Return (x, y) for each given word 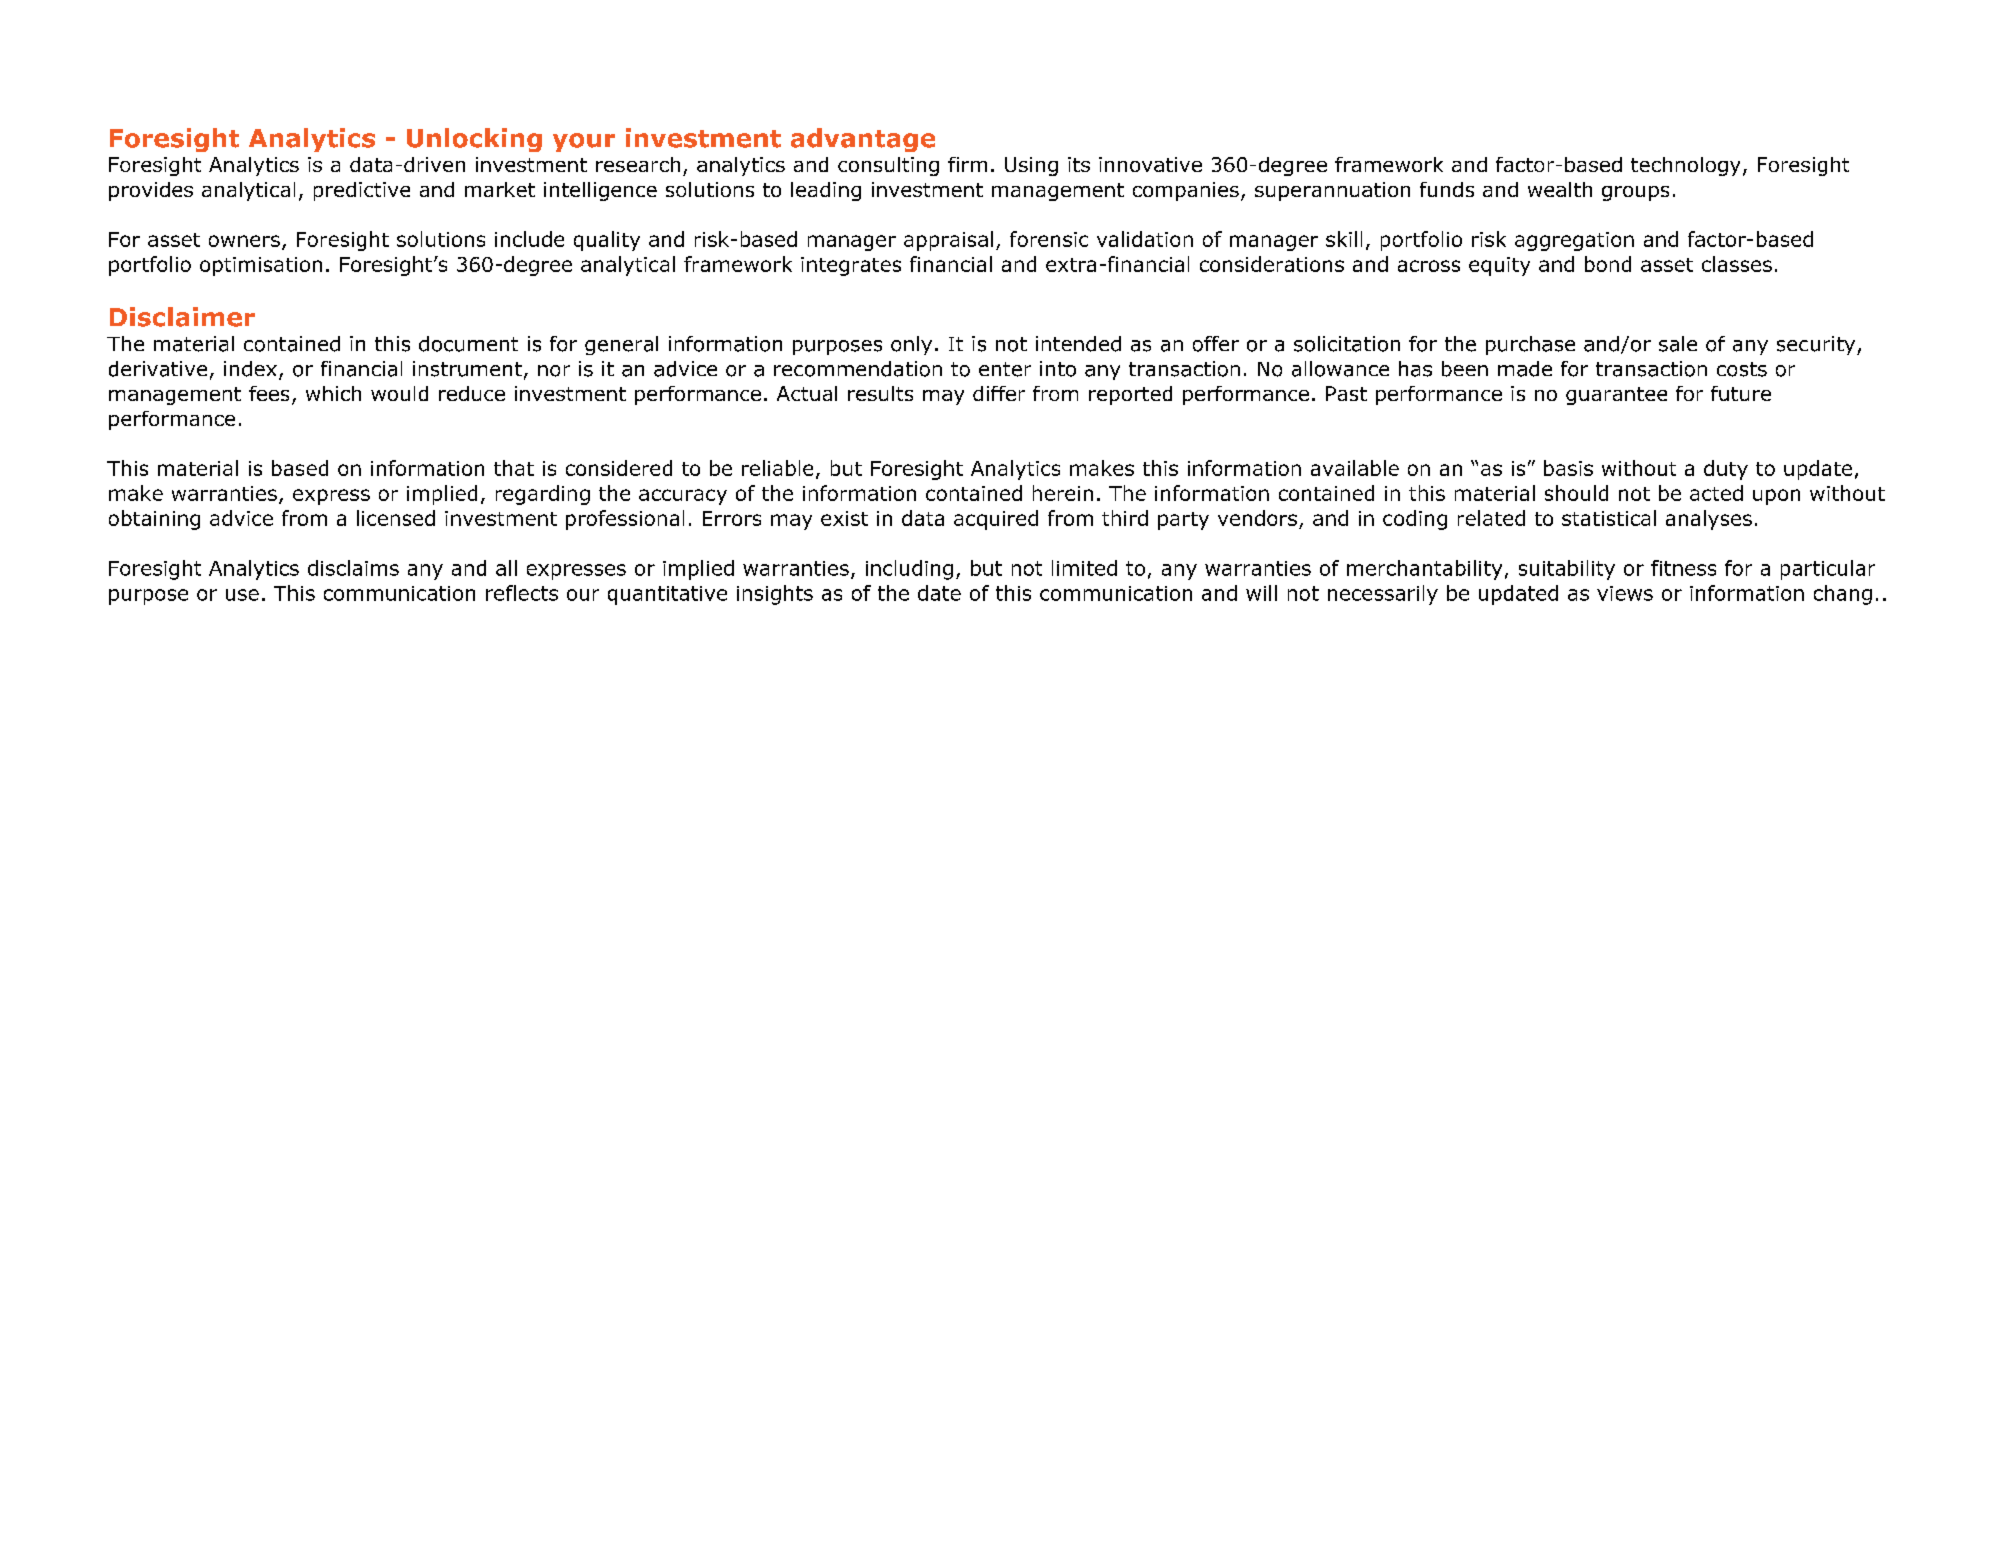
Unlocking (474, 140)
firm (967, 164)
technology (1685, 166)
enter (1005, 369)
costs (1742, 369)
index (250, 369)
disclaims (353, 568)
